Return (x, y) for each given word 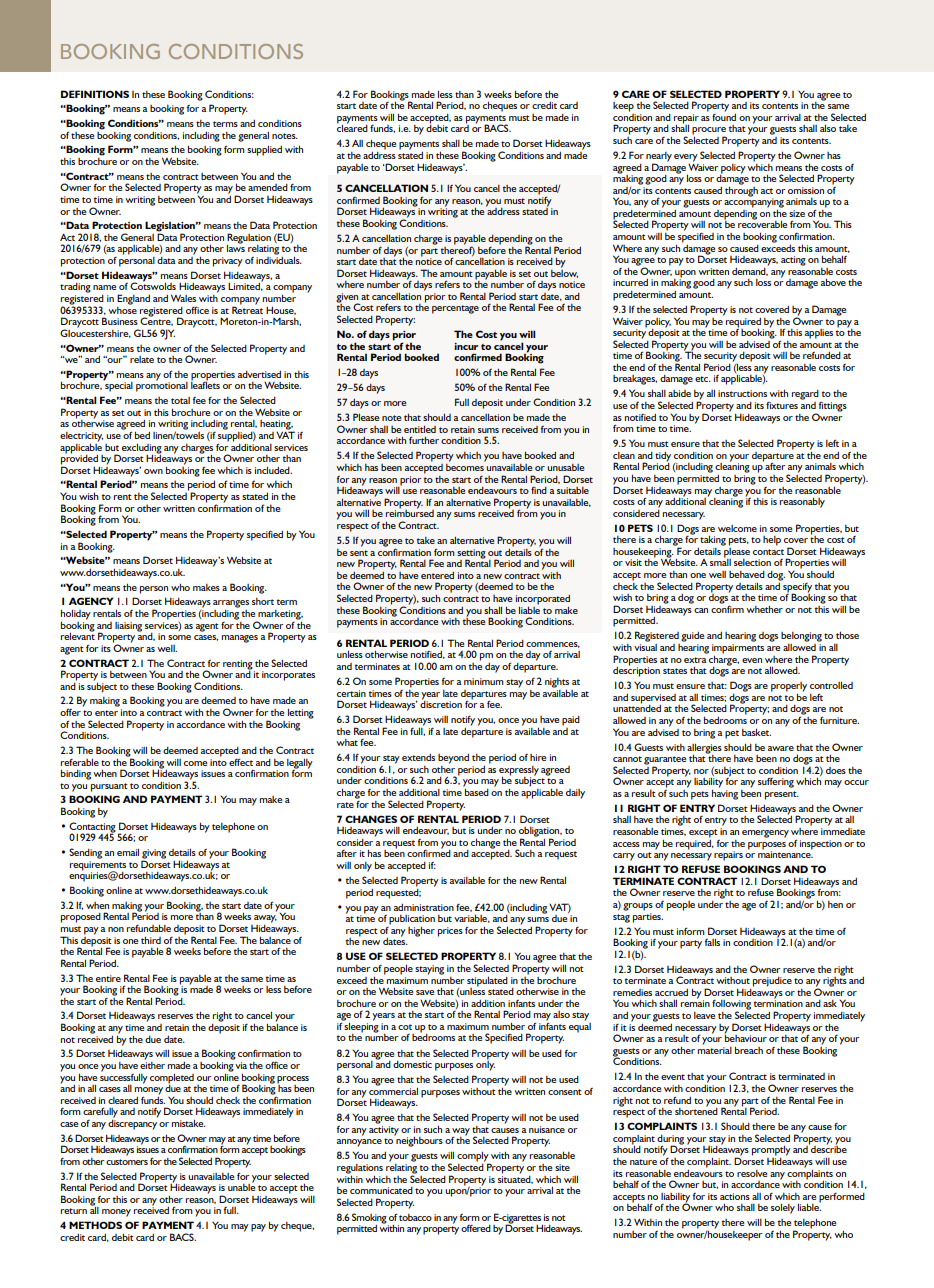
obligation (540, 833)
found (724, 116)
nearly (659, 158)
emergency (765, 834)
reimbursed (410, 512)
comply (473, 1157)
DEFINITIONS (95, 94)
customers (127, 1162)
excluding (142, 449)
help (772, 541)
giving (154, 855)
